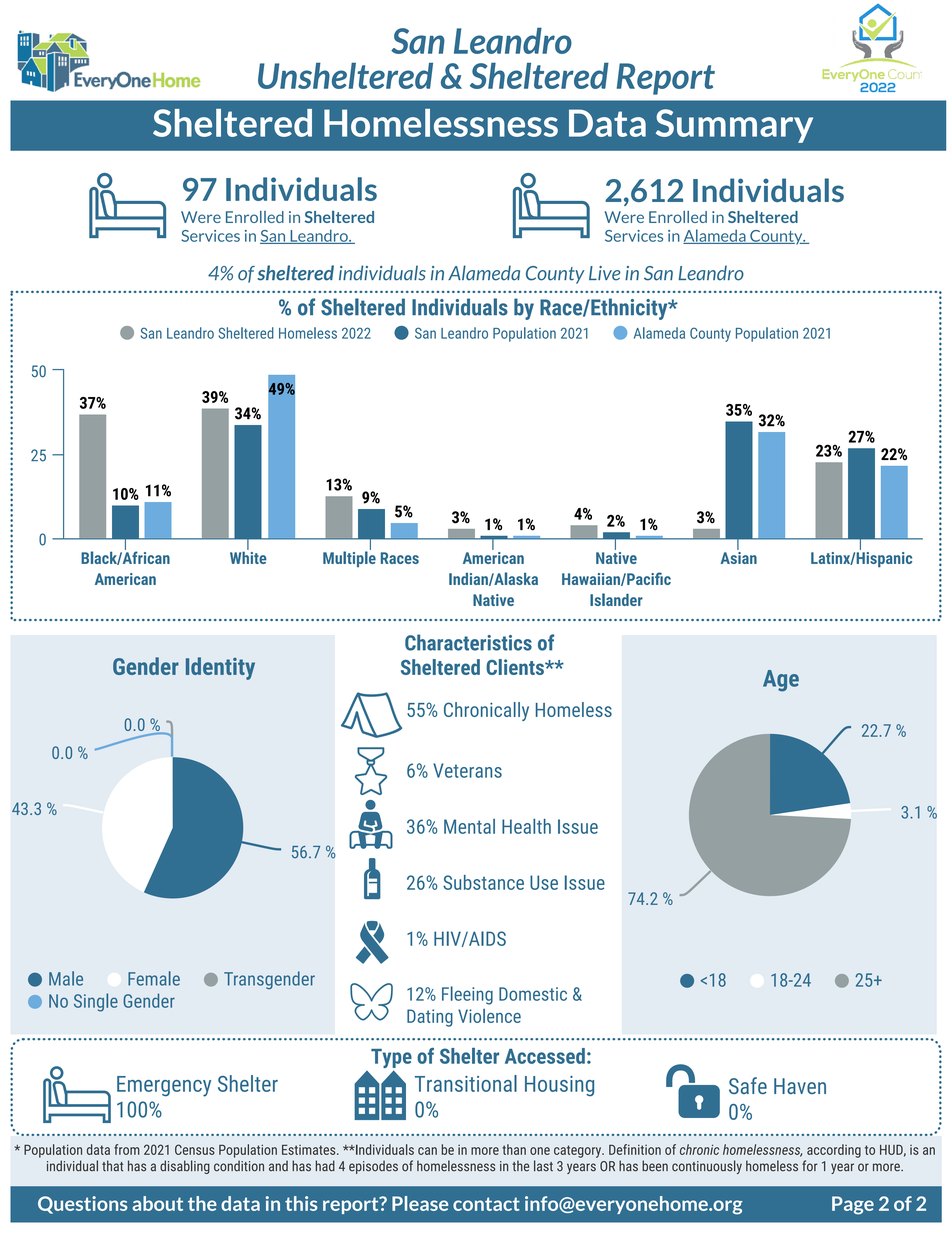  I want to click on for, so click(810, 1166).
